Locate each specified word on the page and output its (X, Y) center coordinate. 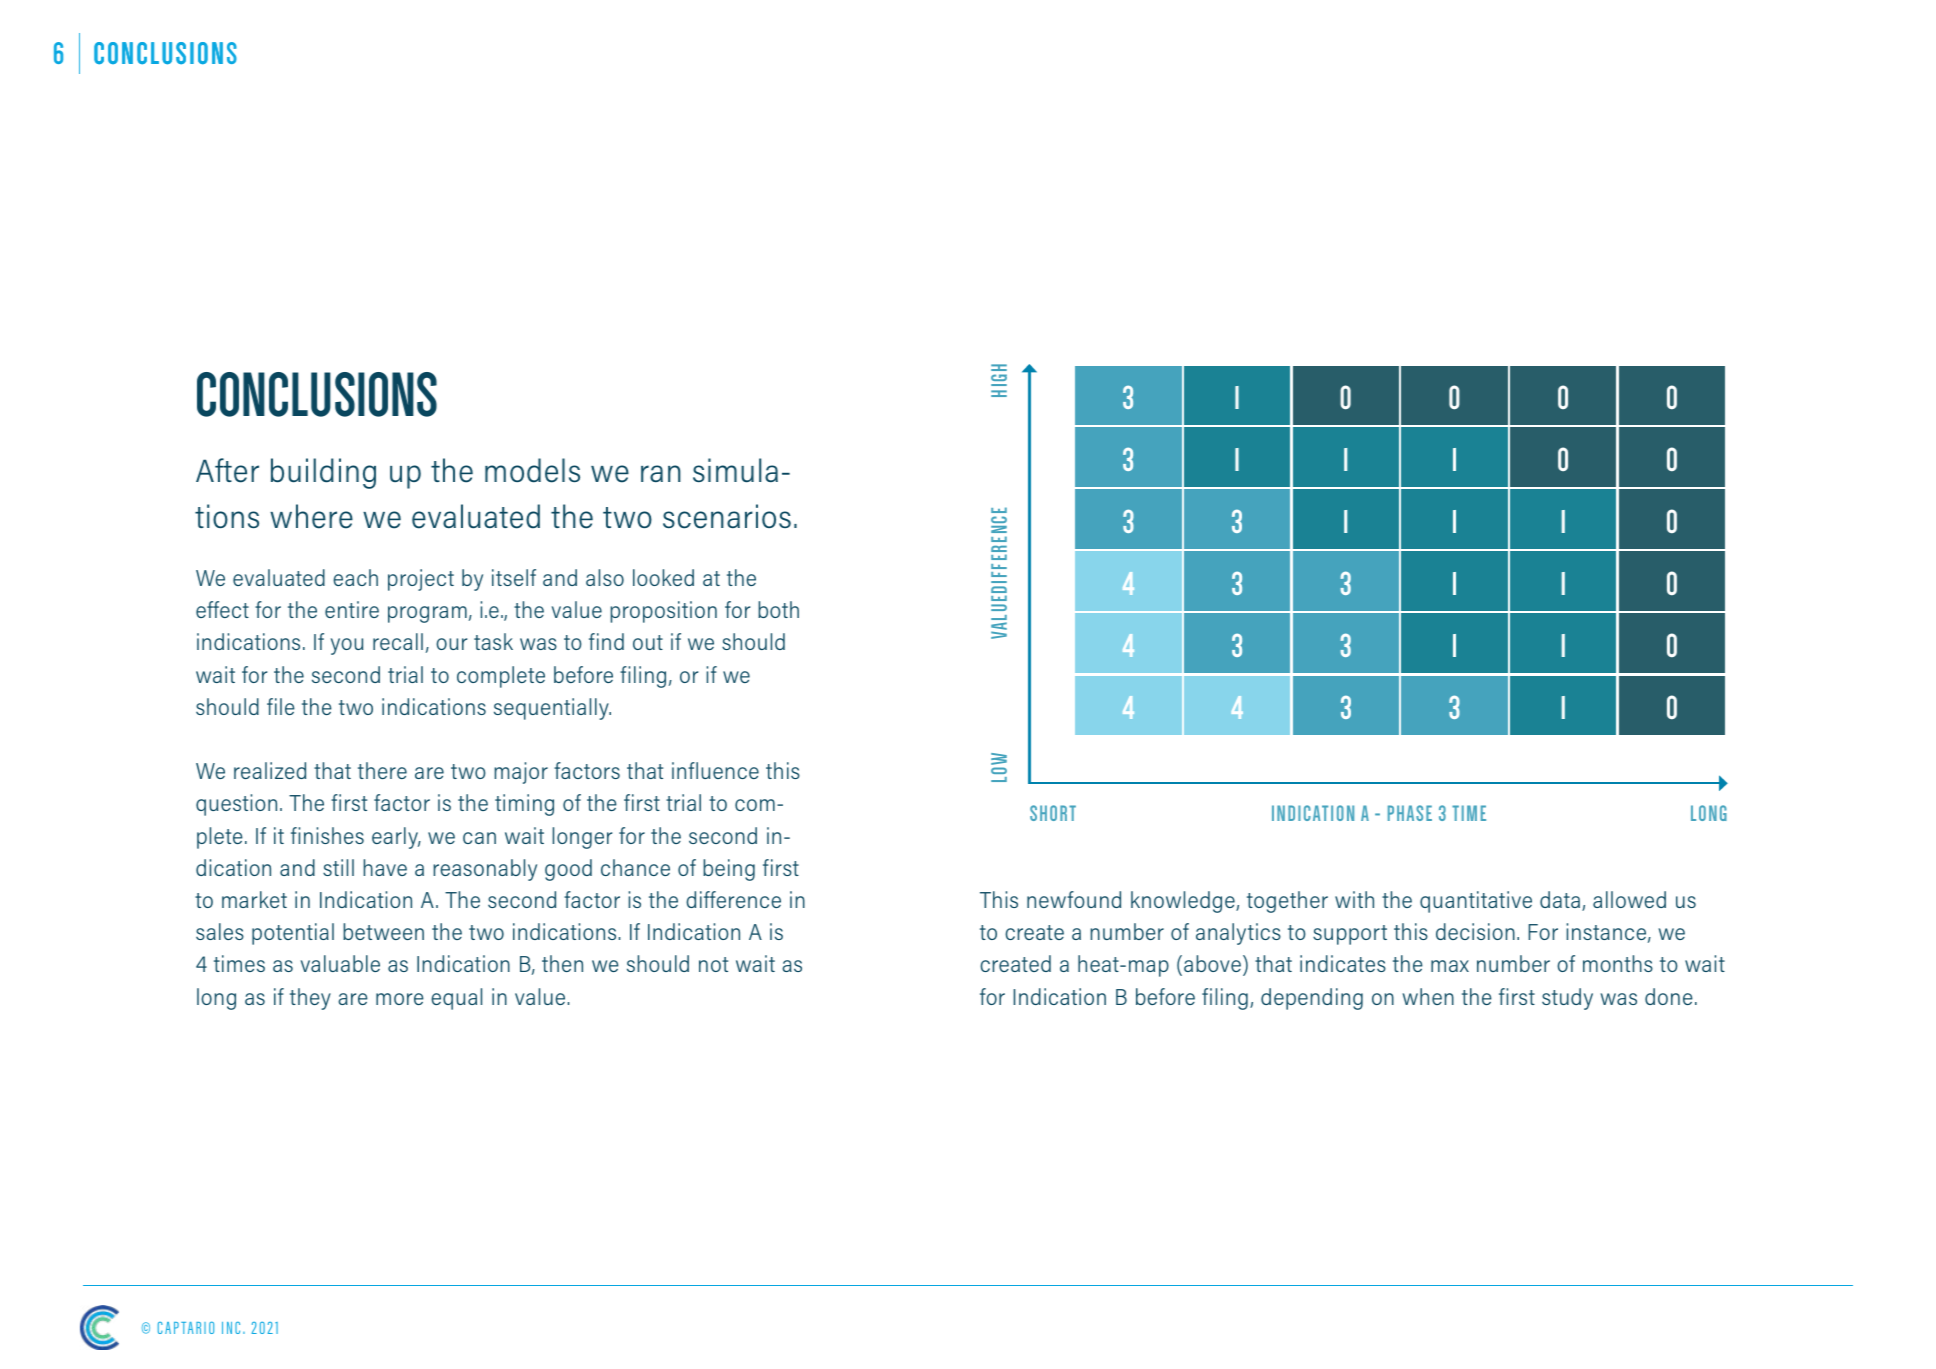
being (729, 870)
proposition (663, 612)
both (778, 609)
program (427, 614)
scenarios (727, 516)
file (281, 706)
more (400, 999)
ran (661, 473)
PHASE (1410, 813)
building (323, 473)
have (385, 867)
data (1560, 899)
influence (715, 770)
